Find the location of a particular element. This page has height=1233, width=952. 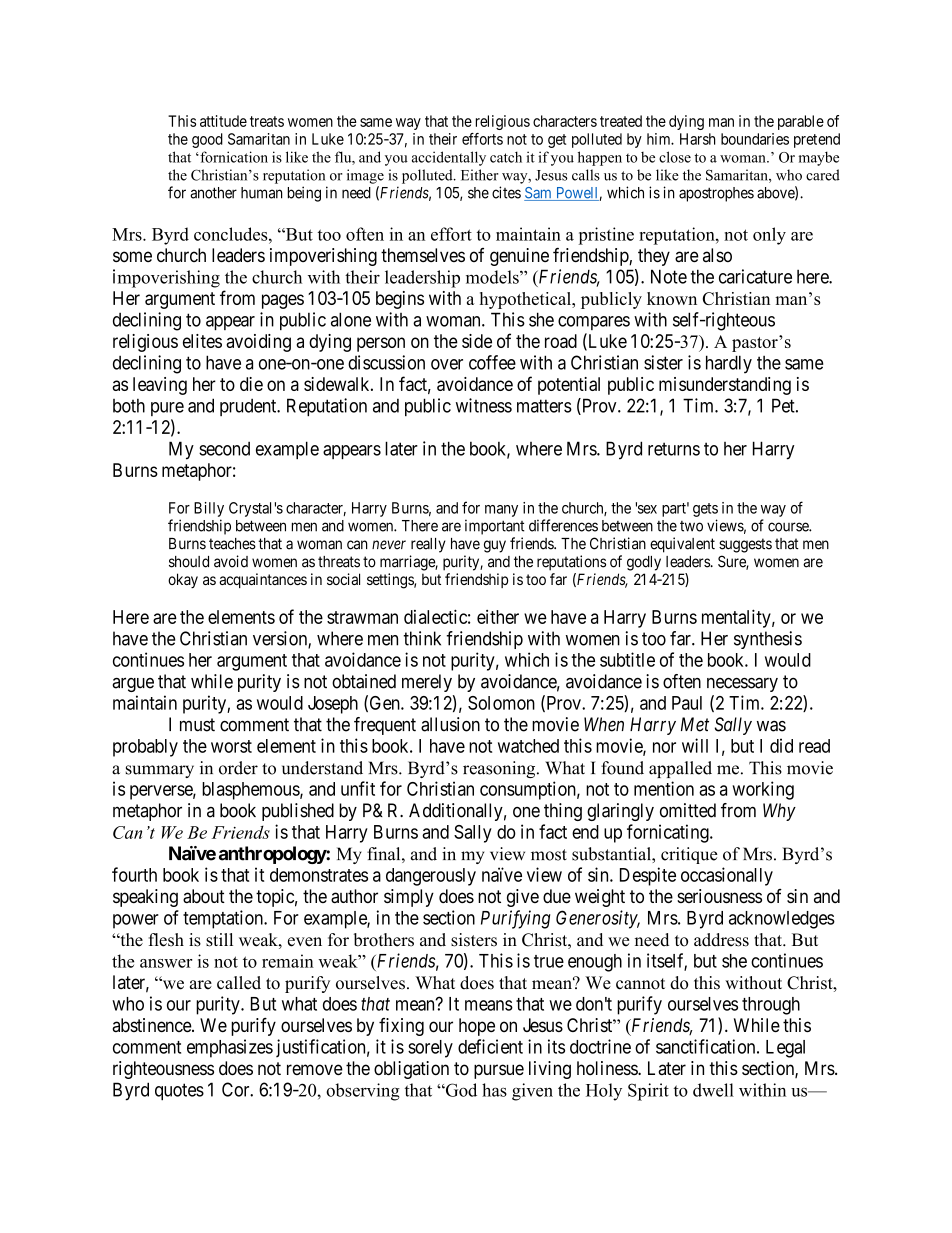

accidentally is located at coordinates (449, 158).
